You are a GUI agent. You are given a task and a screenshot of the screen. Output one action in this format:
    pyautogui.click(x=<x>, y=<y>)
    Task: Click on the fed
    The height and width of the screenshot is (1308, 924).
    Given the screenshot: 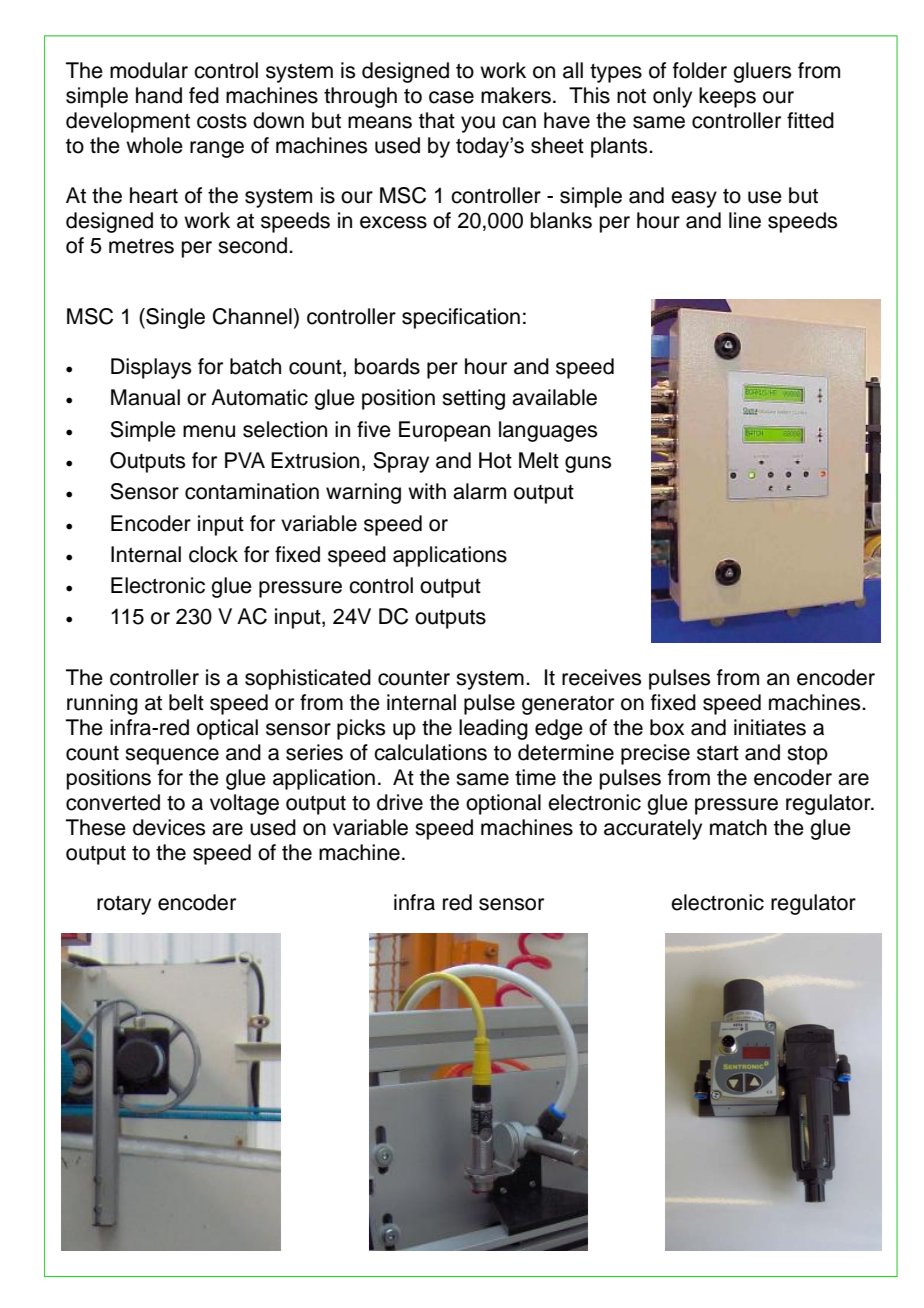 What is the action you would take?
    pyautogui.click(x=204, y=95)
